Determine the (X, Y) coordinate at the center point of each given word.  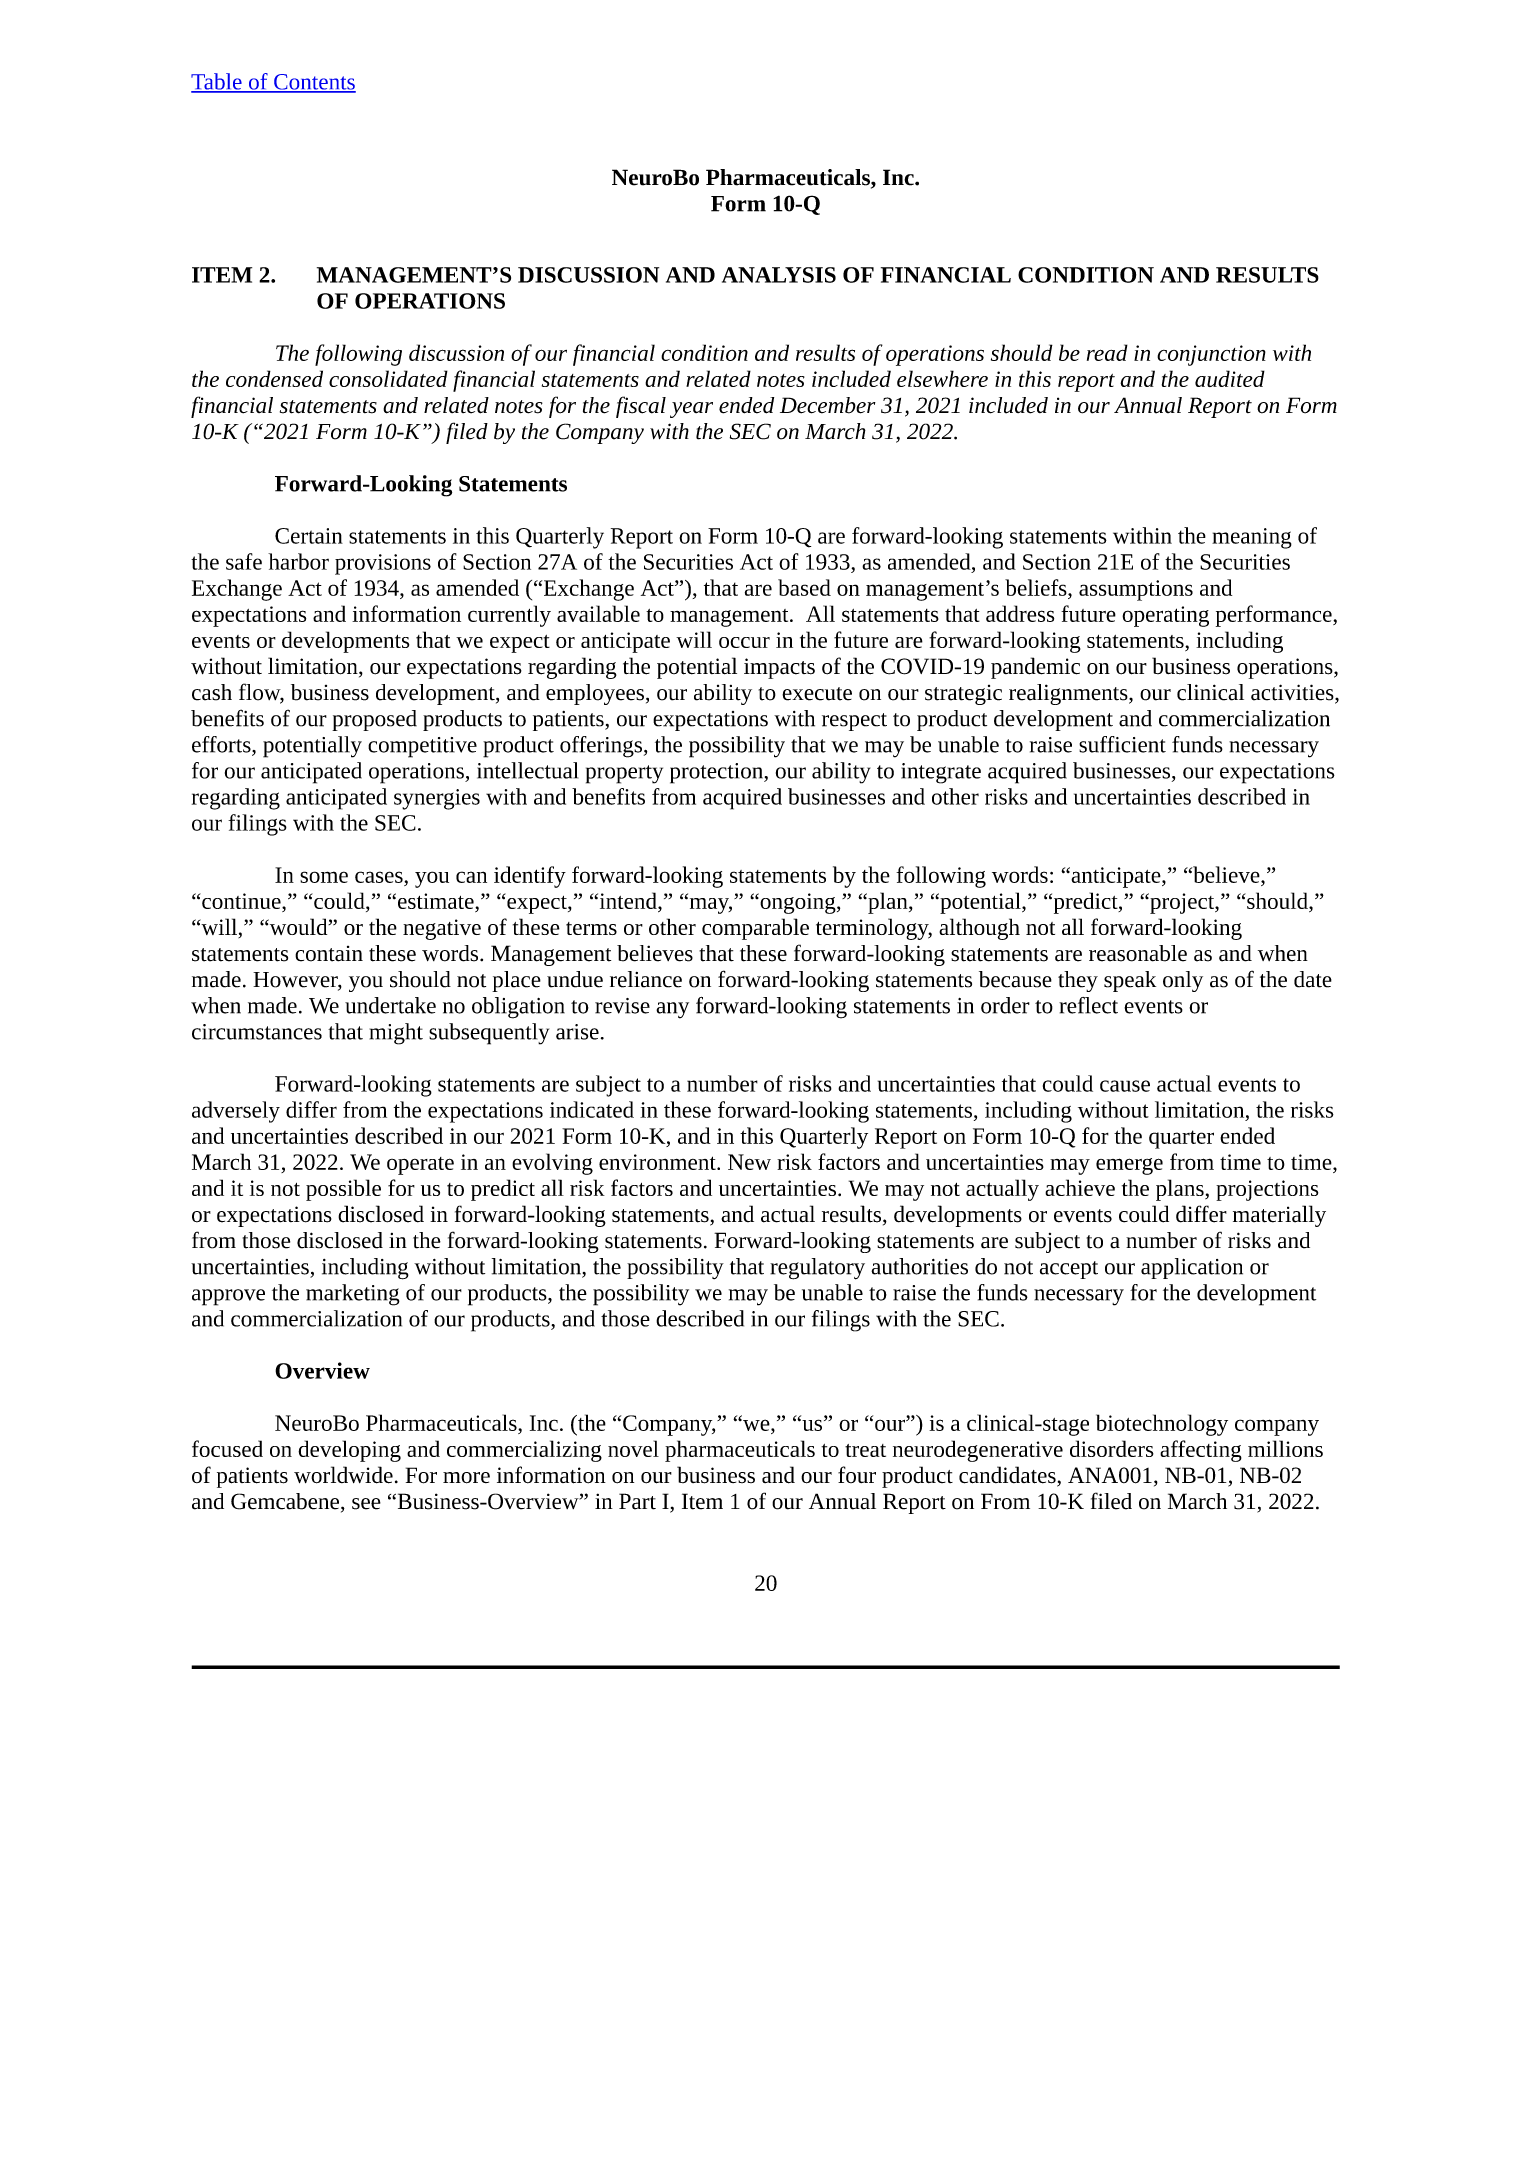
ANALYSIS (779, 275)
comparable (755, 929)
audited (1230, 378)
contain (329, 954)
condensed (274, 378)
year (691, 410)
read (1107, 352)
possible (343, 1190)
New (749, 1162)
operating (1165, 616)
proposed (374, 720)
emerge (1129, 1166)
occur (744, 642)
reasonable (1138, 953)
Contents (314, 83)
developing (349, 1451)
